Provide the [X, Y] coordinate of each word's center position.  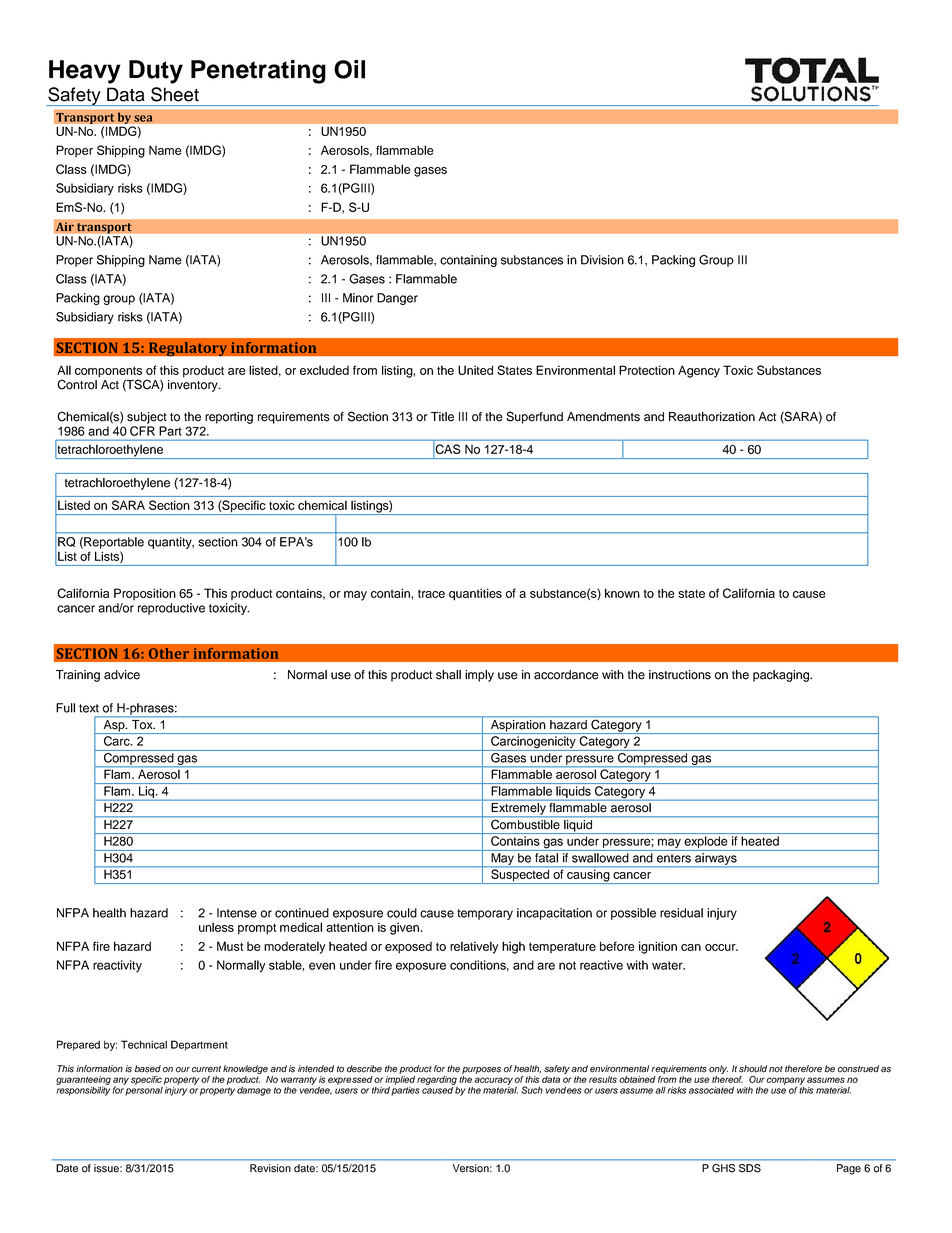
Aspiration [518, 727]
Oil [349, 69]
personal [144, 1090]
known [622, 593]
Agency [699, 371]
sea [143, 118]
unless [216, 927]
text [89, 708]
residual [681, 913]
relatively [474, 947]
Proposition [145, 594]
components [108, 373]
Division [602, 260]
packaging [782, 676]
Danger [397, 299]
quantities [475, 594]
